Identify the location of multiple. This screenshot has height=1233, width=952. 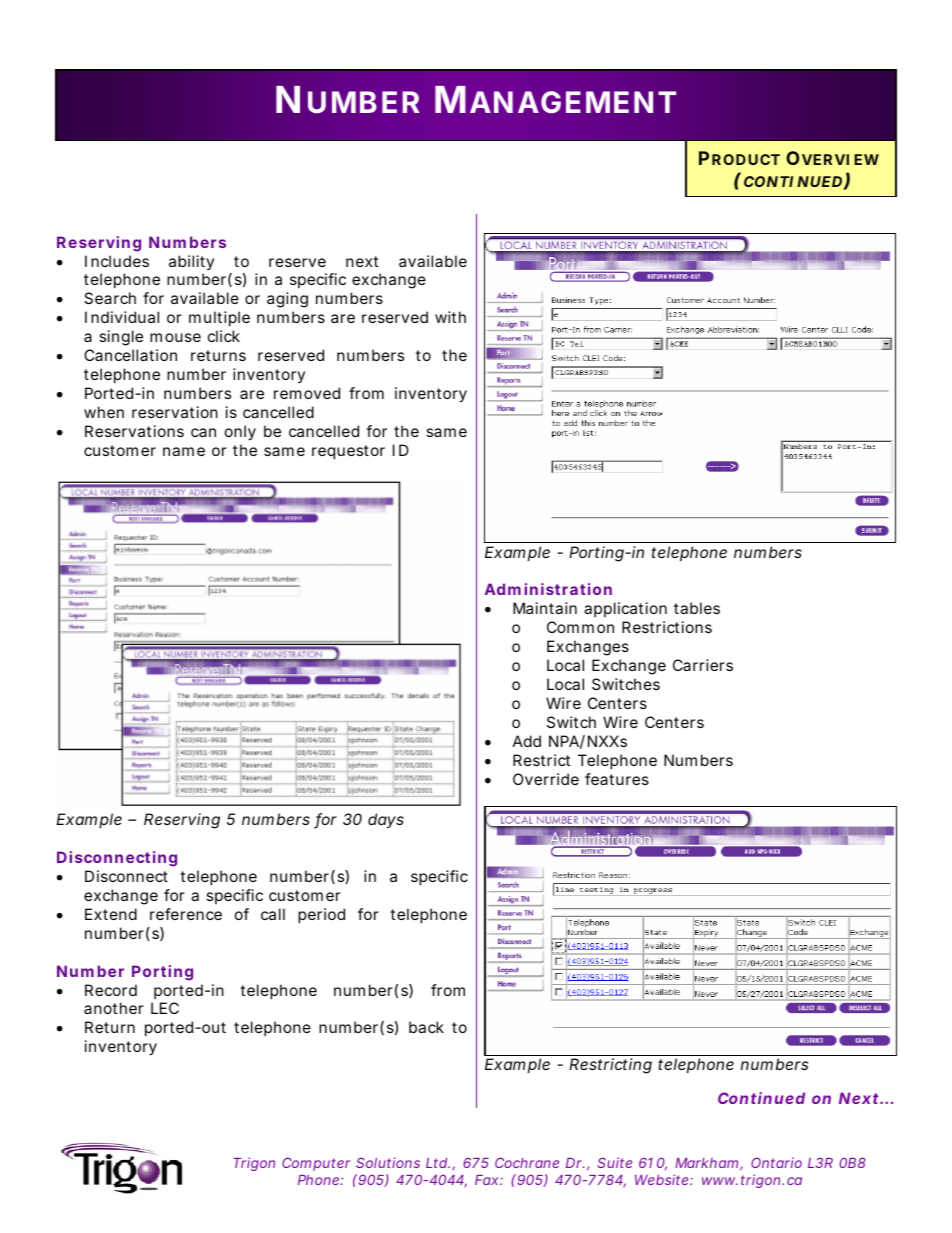
(219, 318).
